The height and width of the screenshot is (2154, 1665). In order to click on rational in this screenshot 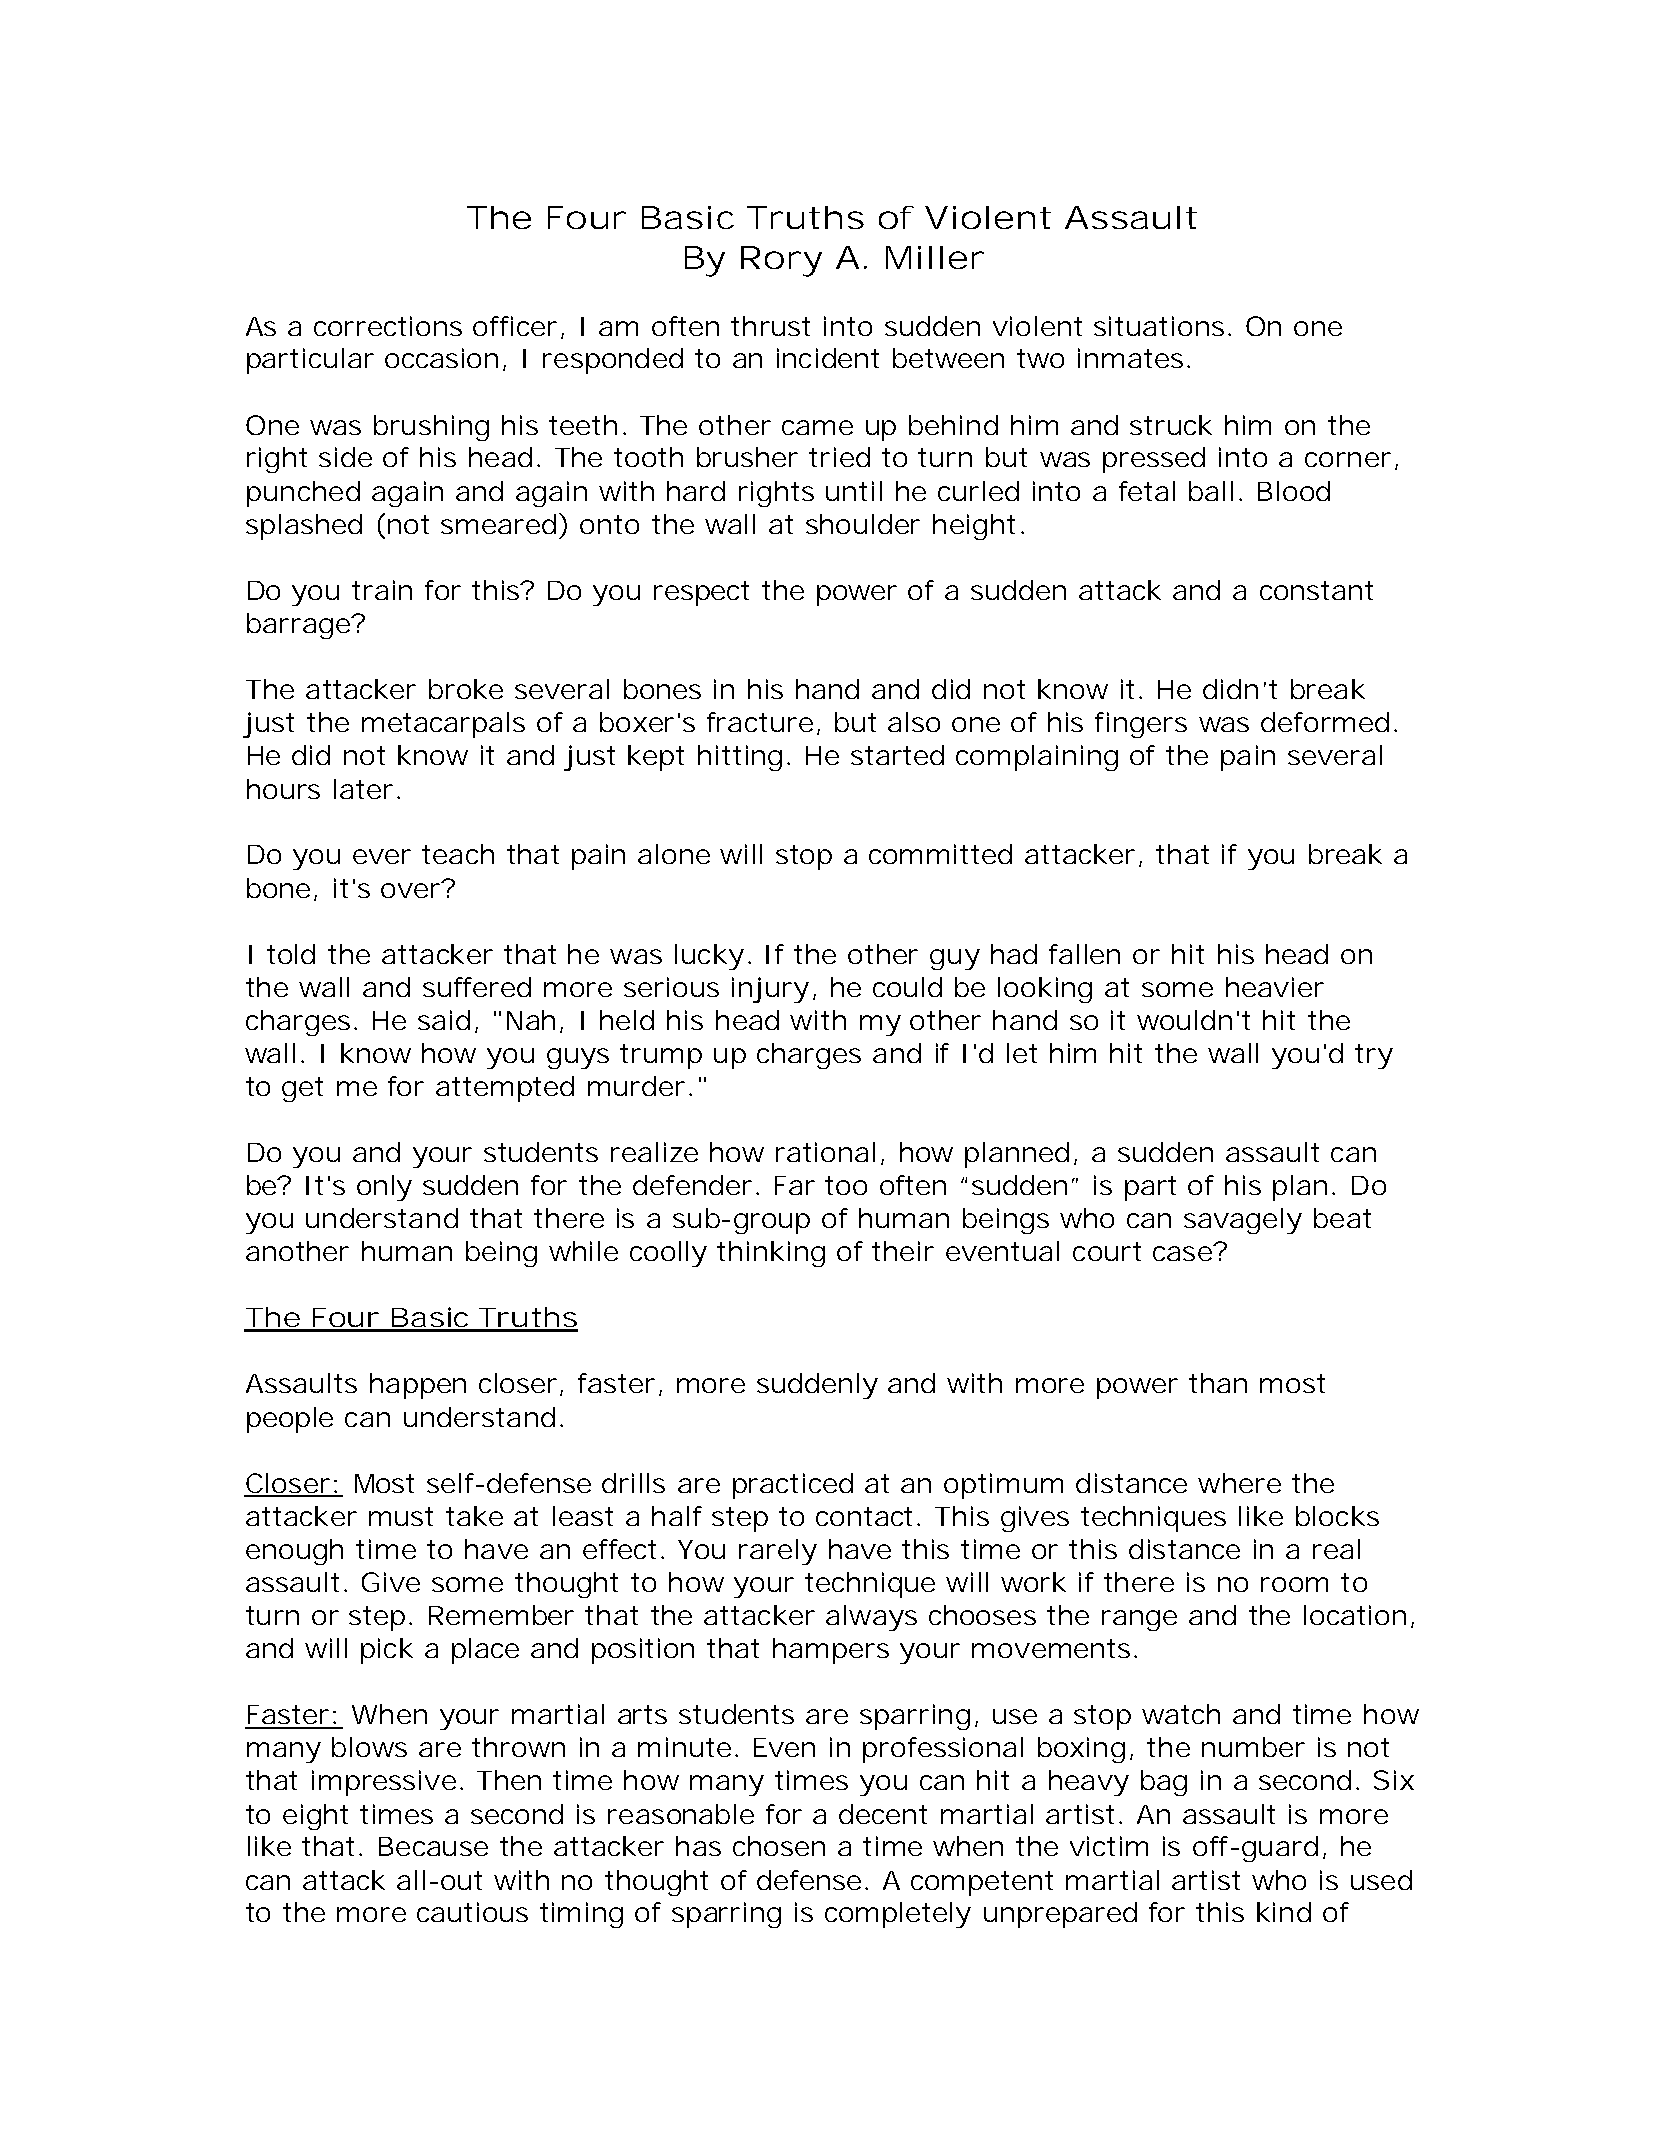, I will do `click(825, 1152)`.
